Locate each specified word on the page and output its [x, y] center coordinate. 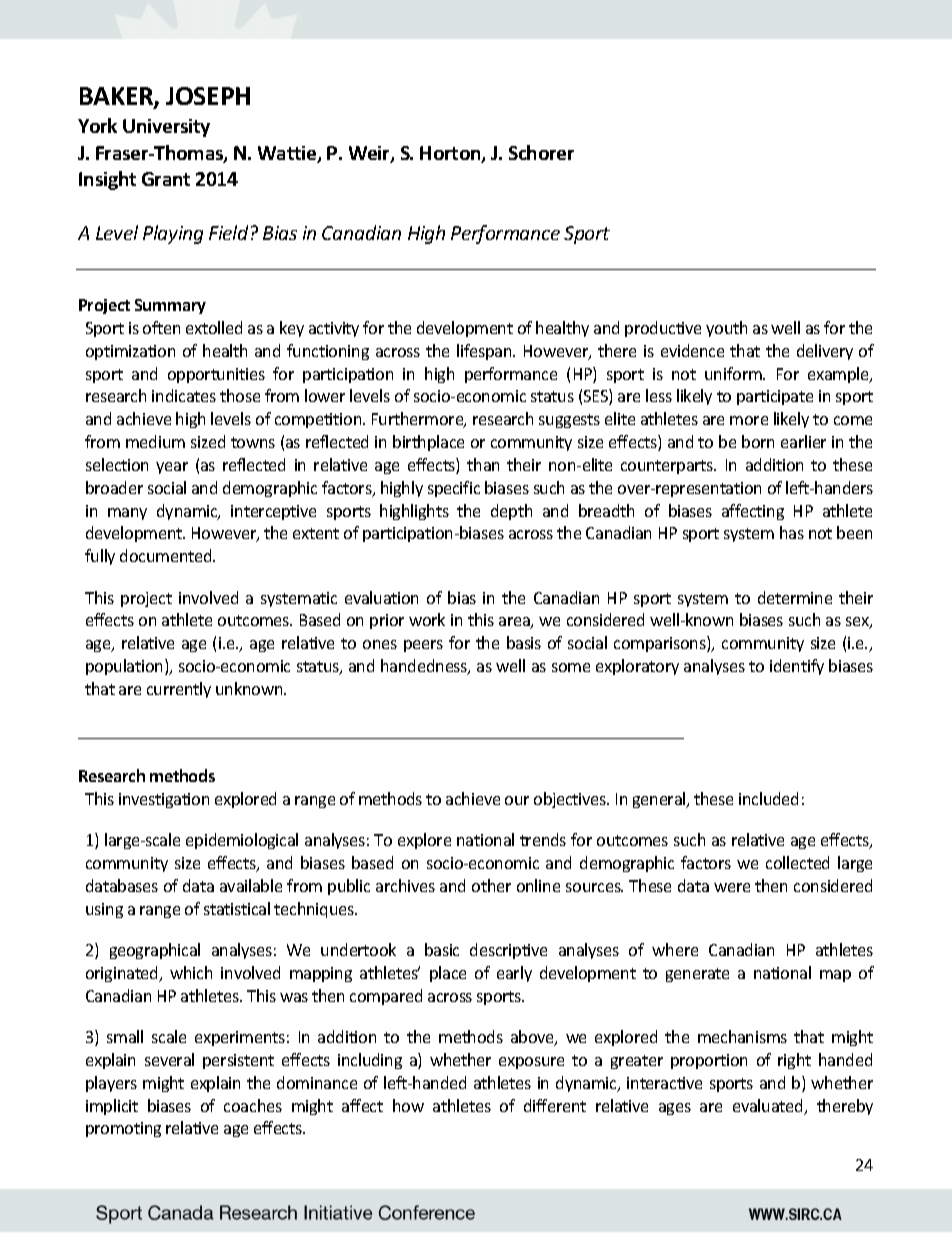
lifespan [485, 352]
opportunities [216, 375]
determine [795, 597]
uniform [734, 373]
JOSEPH [208, 96]
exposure [531, 1063]
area [515, 623]
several [169, 1059]
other [491, 885]
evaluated [769, 1107]
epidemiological [242, 841]
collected [797, 862]
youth [726, 329]
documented [167, 555]
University [166, 128]
